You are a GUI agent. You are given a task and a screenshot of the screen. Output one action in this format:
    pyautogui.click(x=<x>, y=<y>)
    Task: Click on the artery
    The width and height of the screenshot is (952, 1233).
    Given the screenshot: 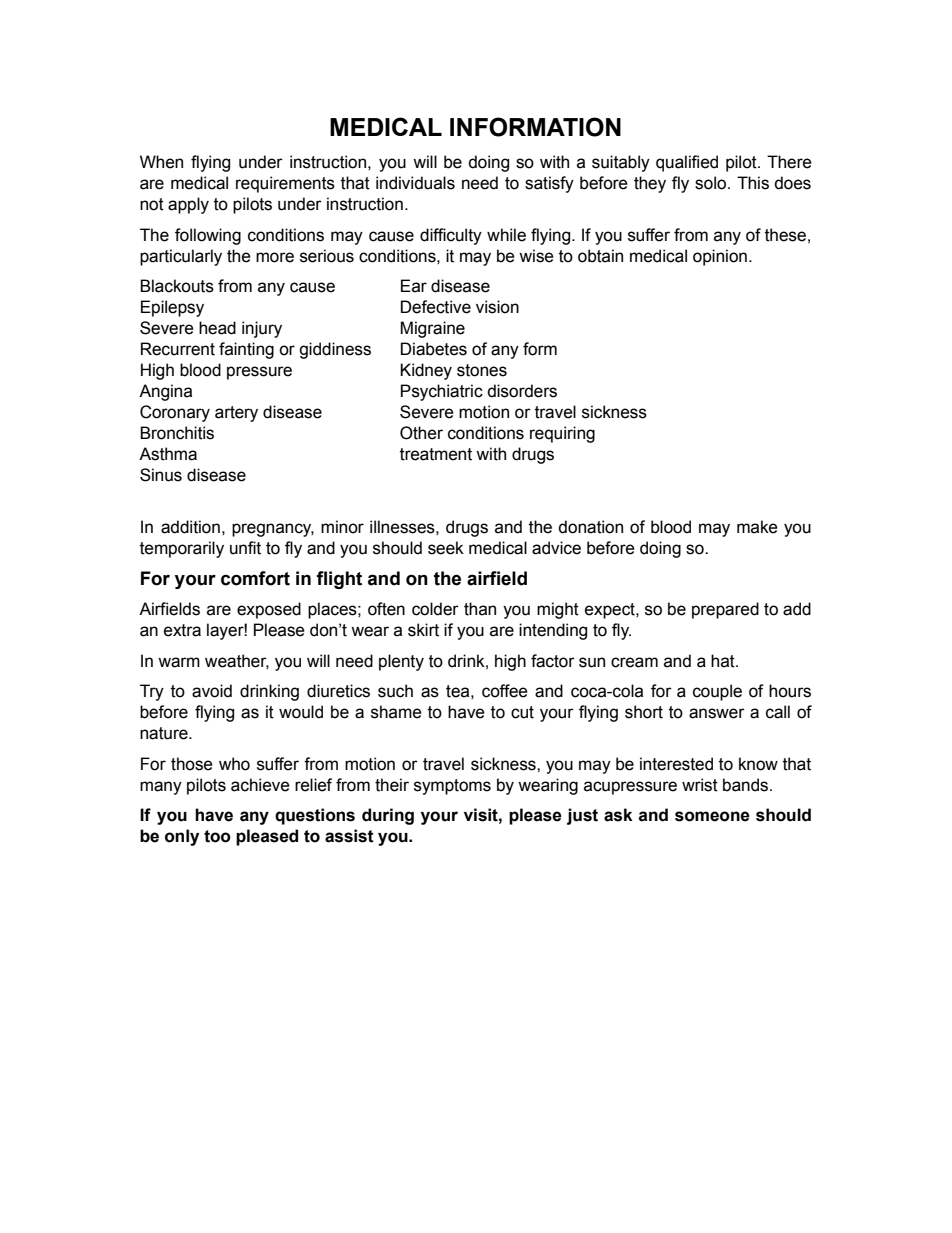 What is the action you would take?
    pyautogui.click(x=236, y=414)
